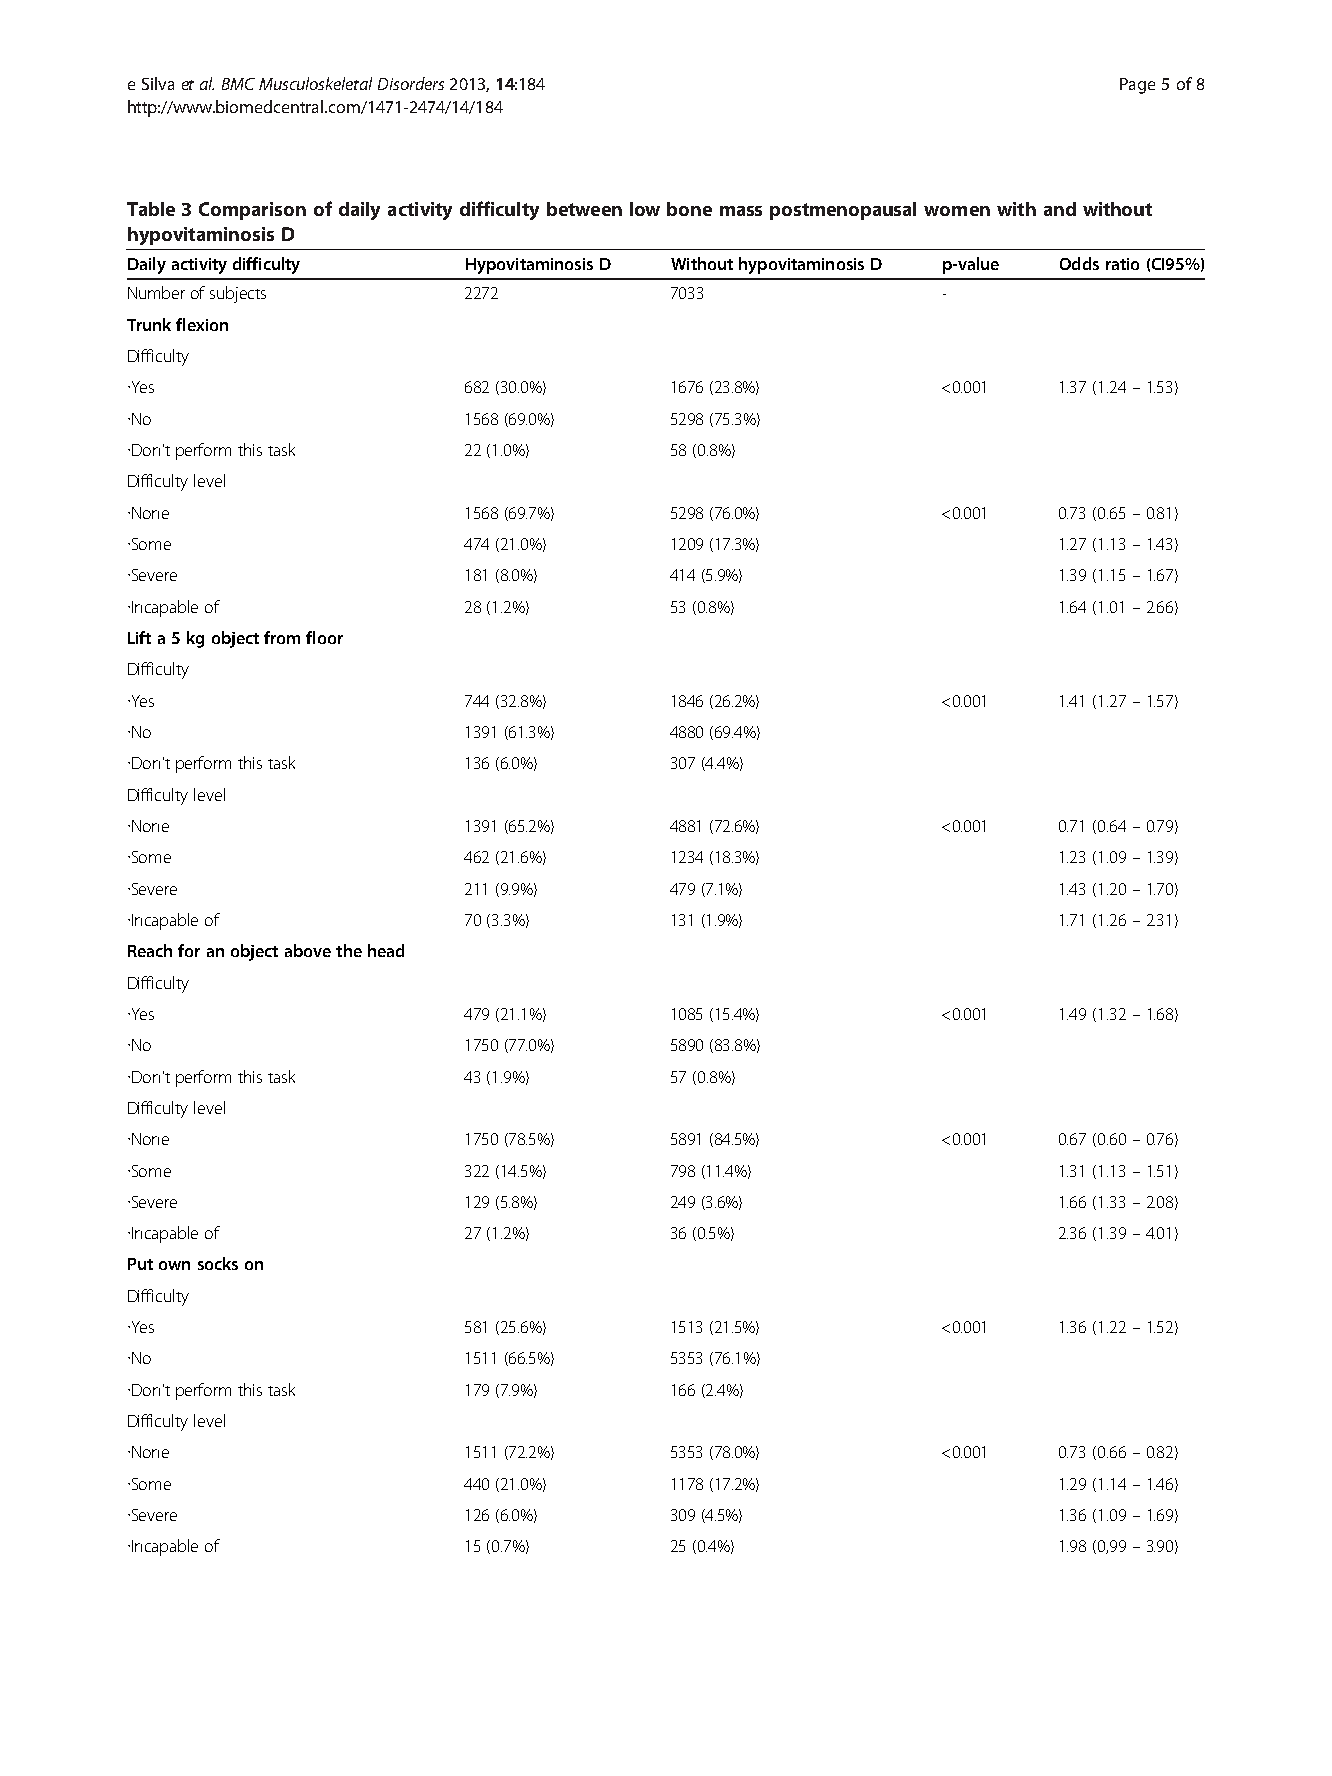 The width and height of the screenshot is (1332, 1776). Describe the element at coordinates (174, 1265) in the screenshot. I see `own` at that location.
